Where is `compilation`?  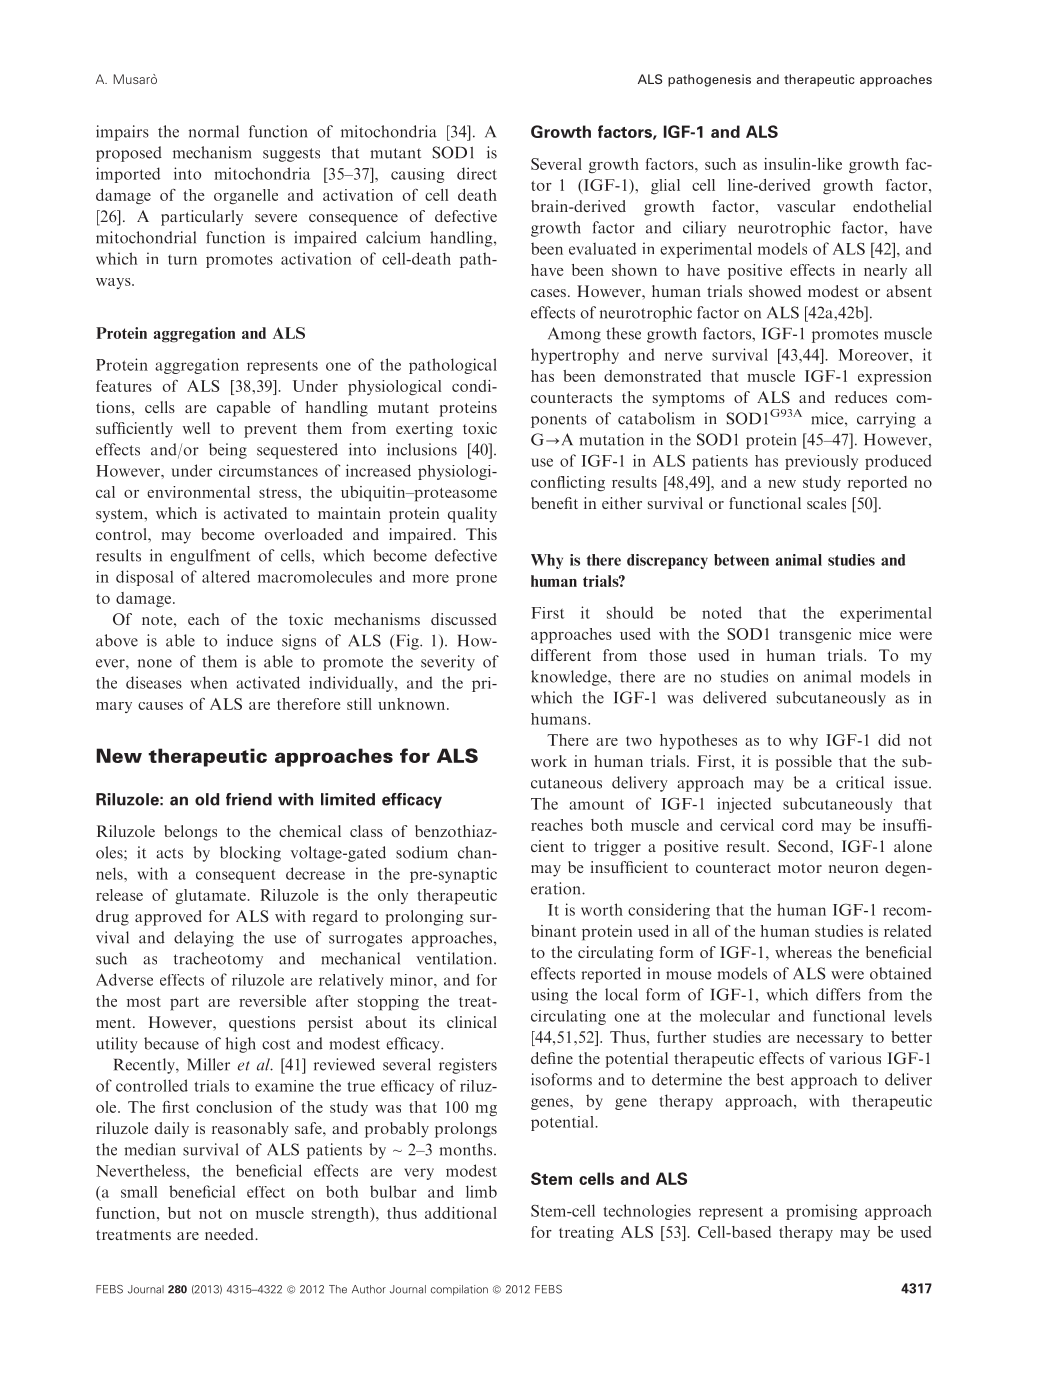 compilation is located at coordinates (459, 1290).
